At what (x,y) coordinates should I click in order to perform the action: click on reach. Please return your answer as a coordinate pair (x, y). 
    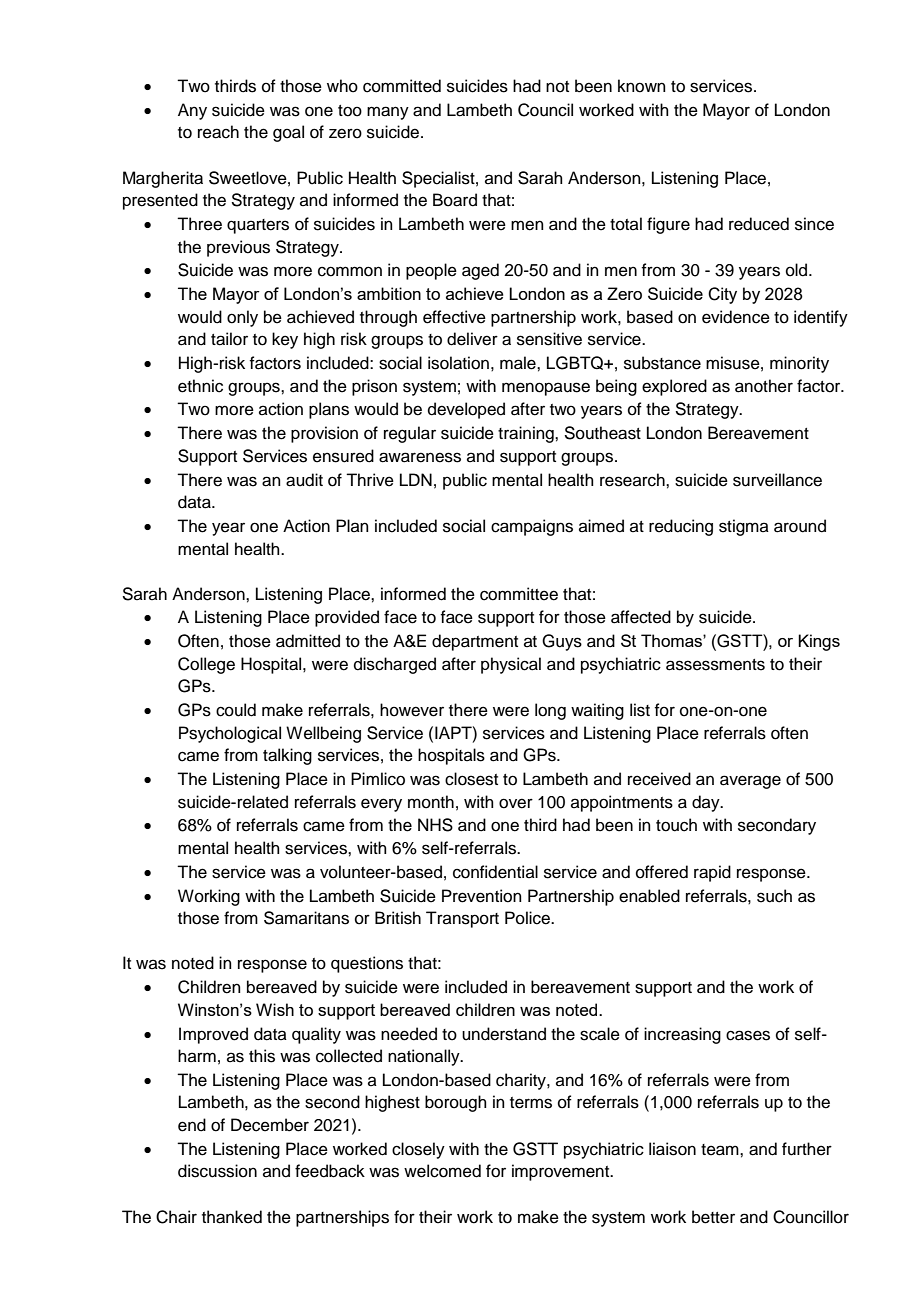
    Looking at the image, I should click on (218, 132).
